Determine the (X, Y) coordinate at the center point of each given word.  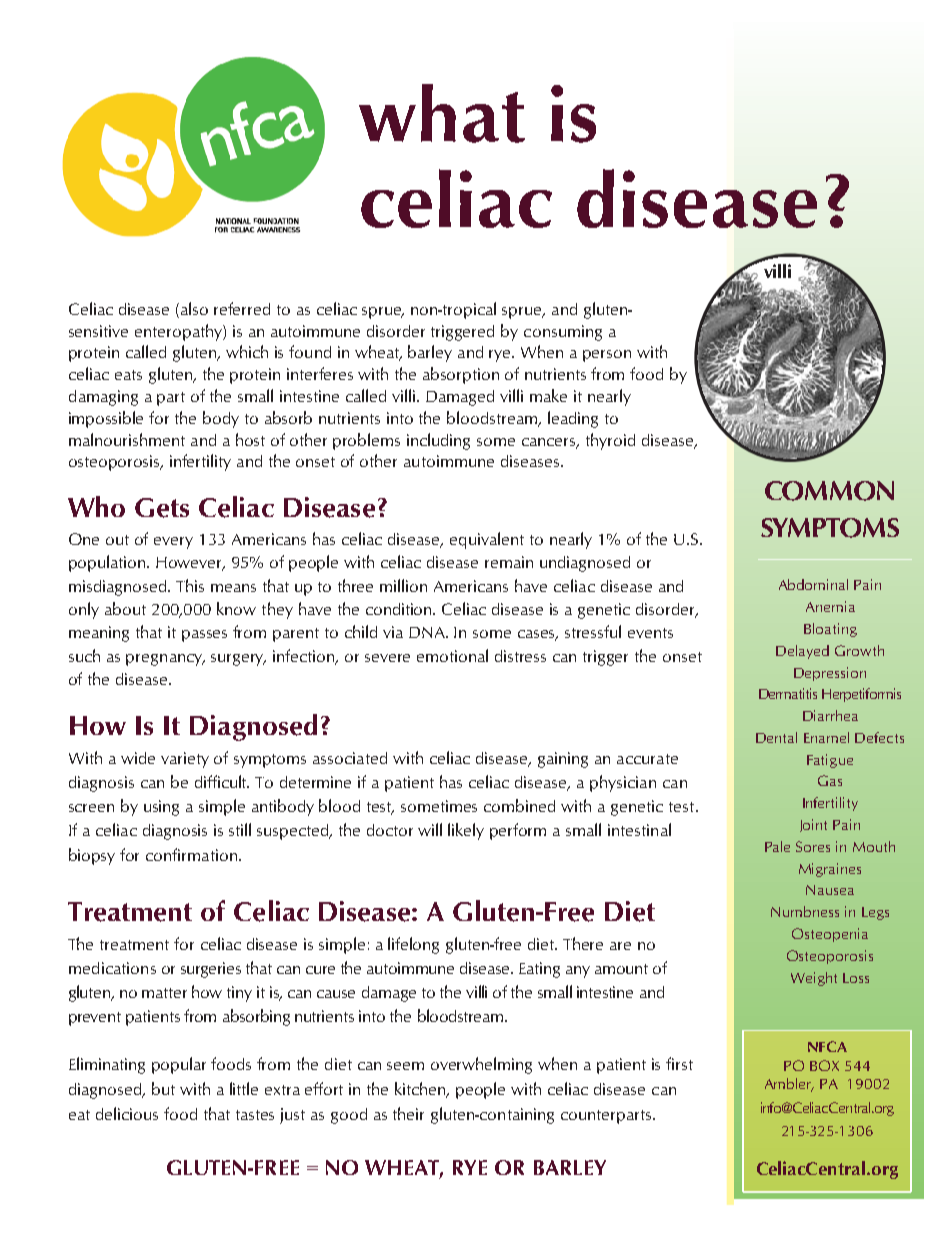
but (163, 1088)
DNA (428, 632)
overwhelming (481, 1065)
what (442, 113)
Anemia (830, 606)
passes (204, 636)
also (194, 308)
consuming (563, 333)
